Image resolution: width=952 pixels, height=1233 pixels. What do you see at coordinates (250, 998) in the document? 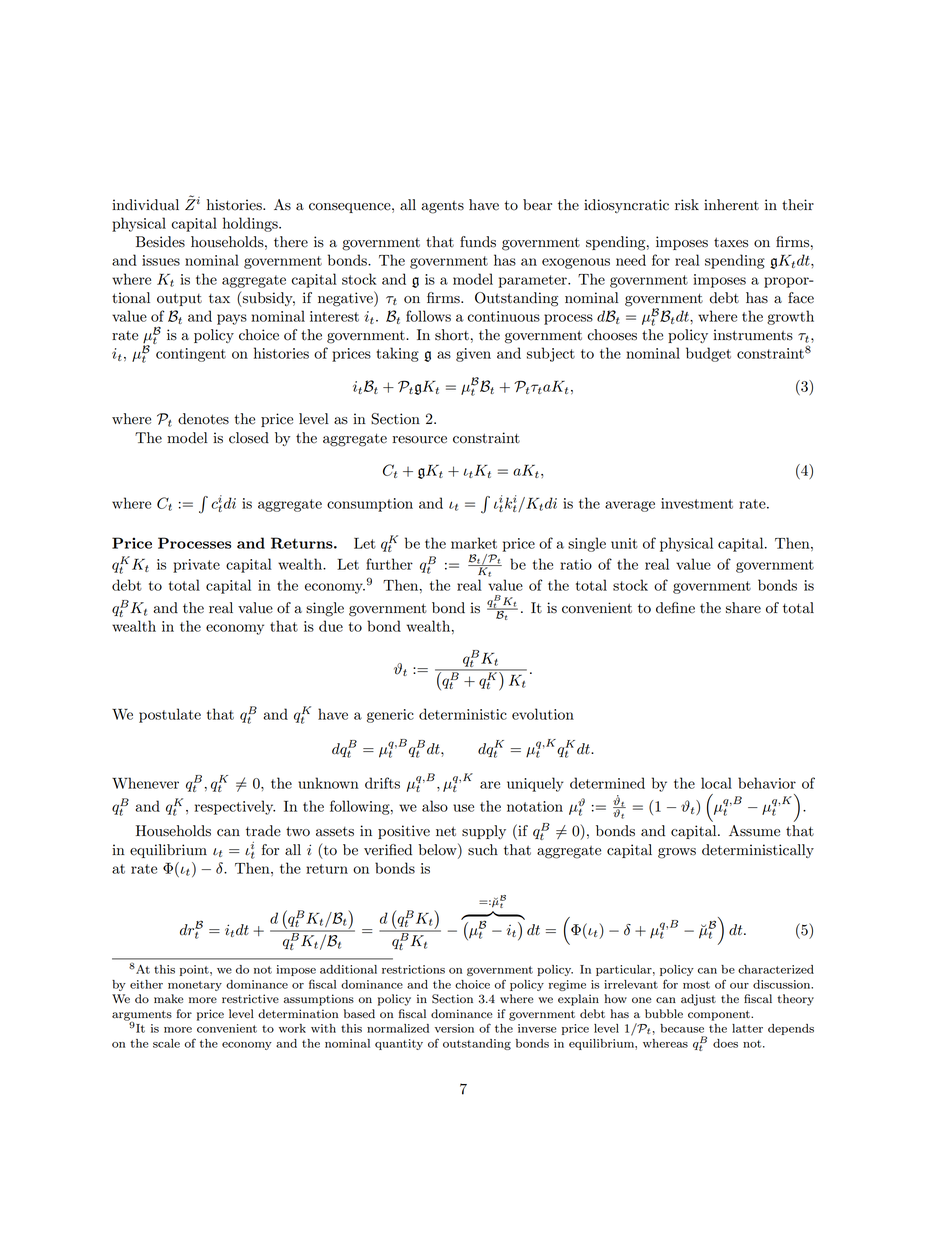
I see `restrictive` at bounding box center [250, 998].
